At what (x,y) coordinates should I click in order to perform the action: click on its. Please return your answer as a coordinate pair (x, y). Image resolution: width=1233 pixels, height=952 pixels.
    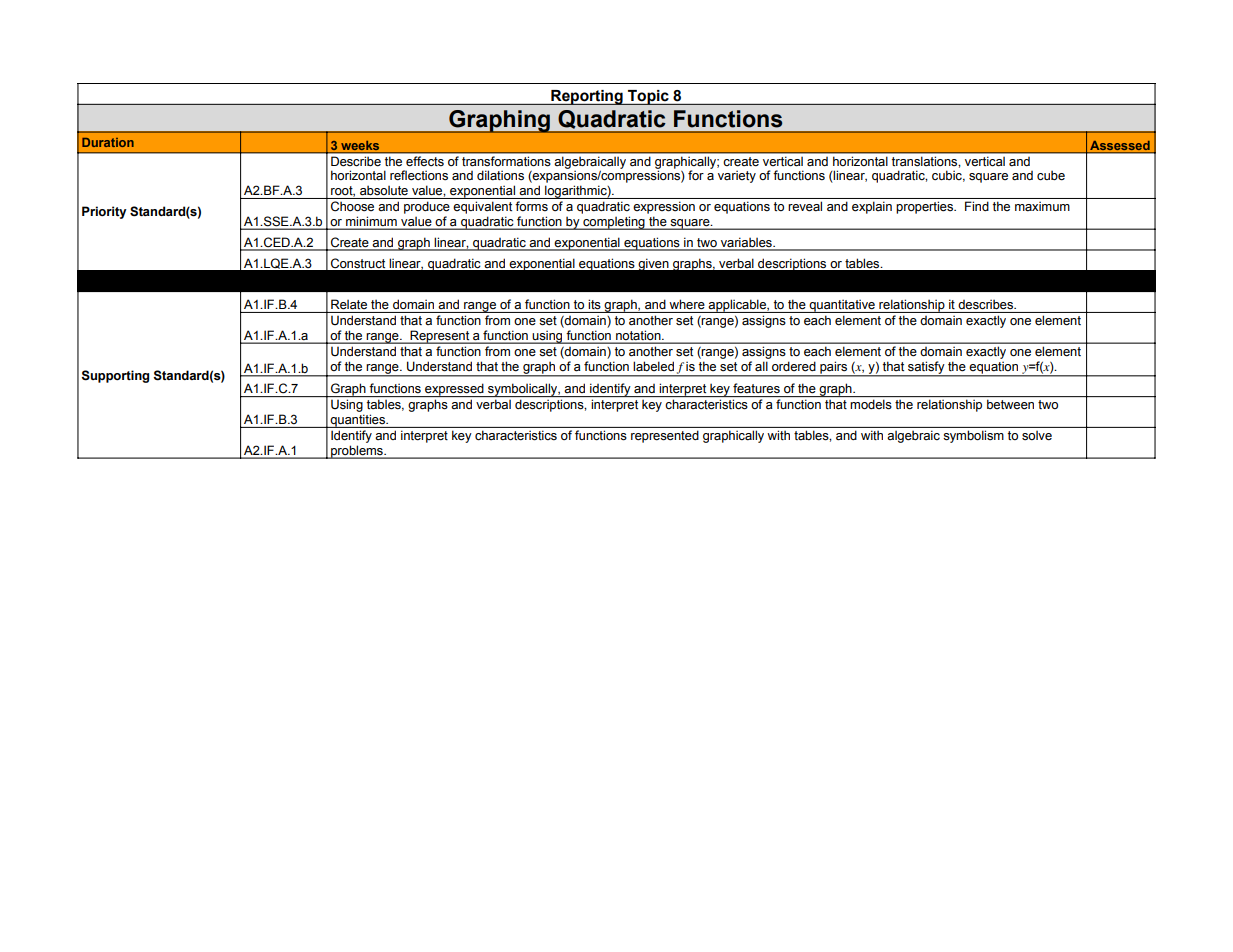
    Looking at the image, I should click on (594, 304).
